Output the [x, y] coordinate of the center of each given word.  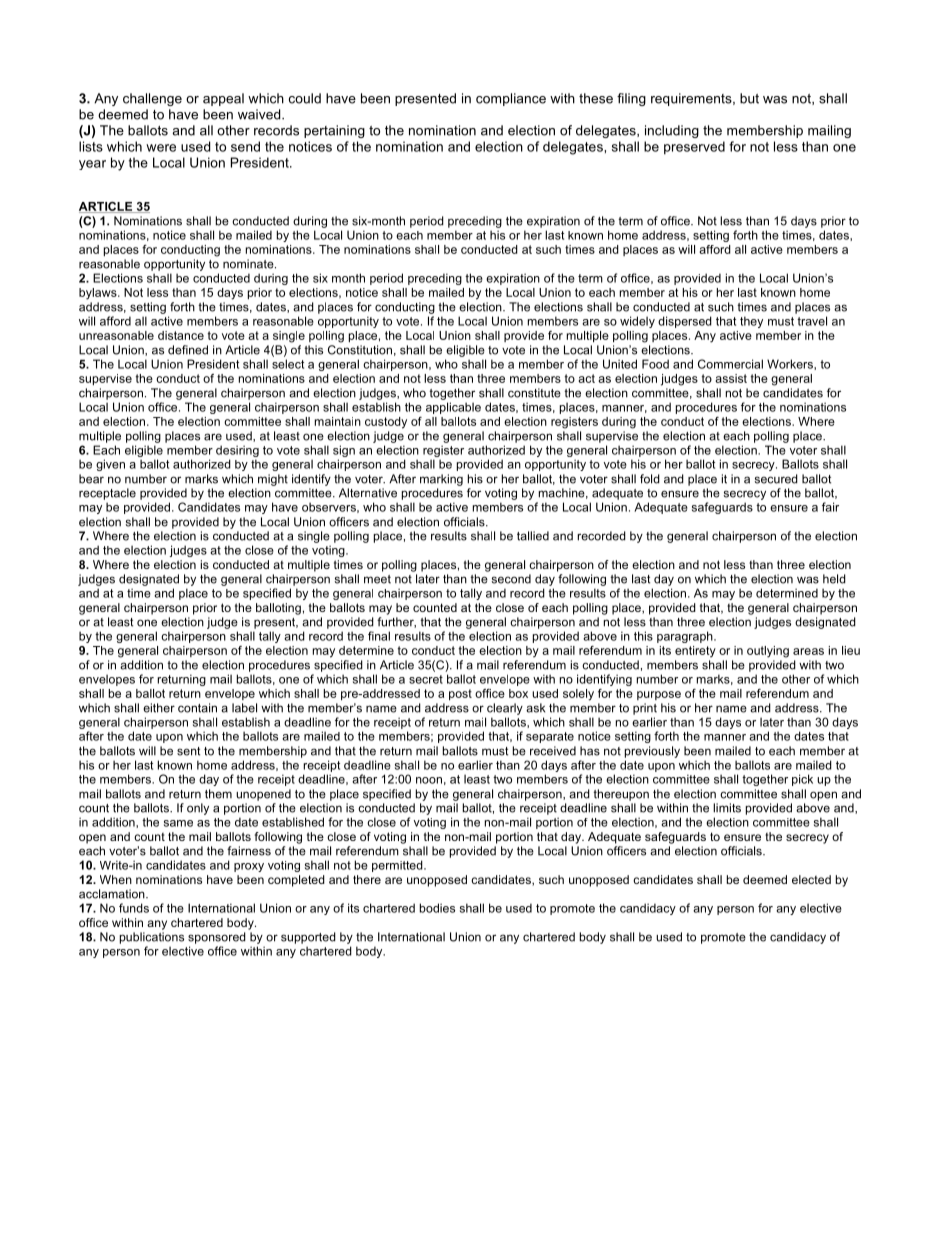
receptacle [107, 494]
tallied [533, 536]
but [749, 98]
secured [776, 479]
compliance [511, 99]
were [161, 148]
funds [134, 908]
